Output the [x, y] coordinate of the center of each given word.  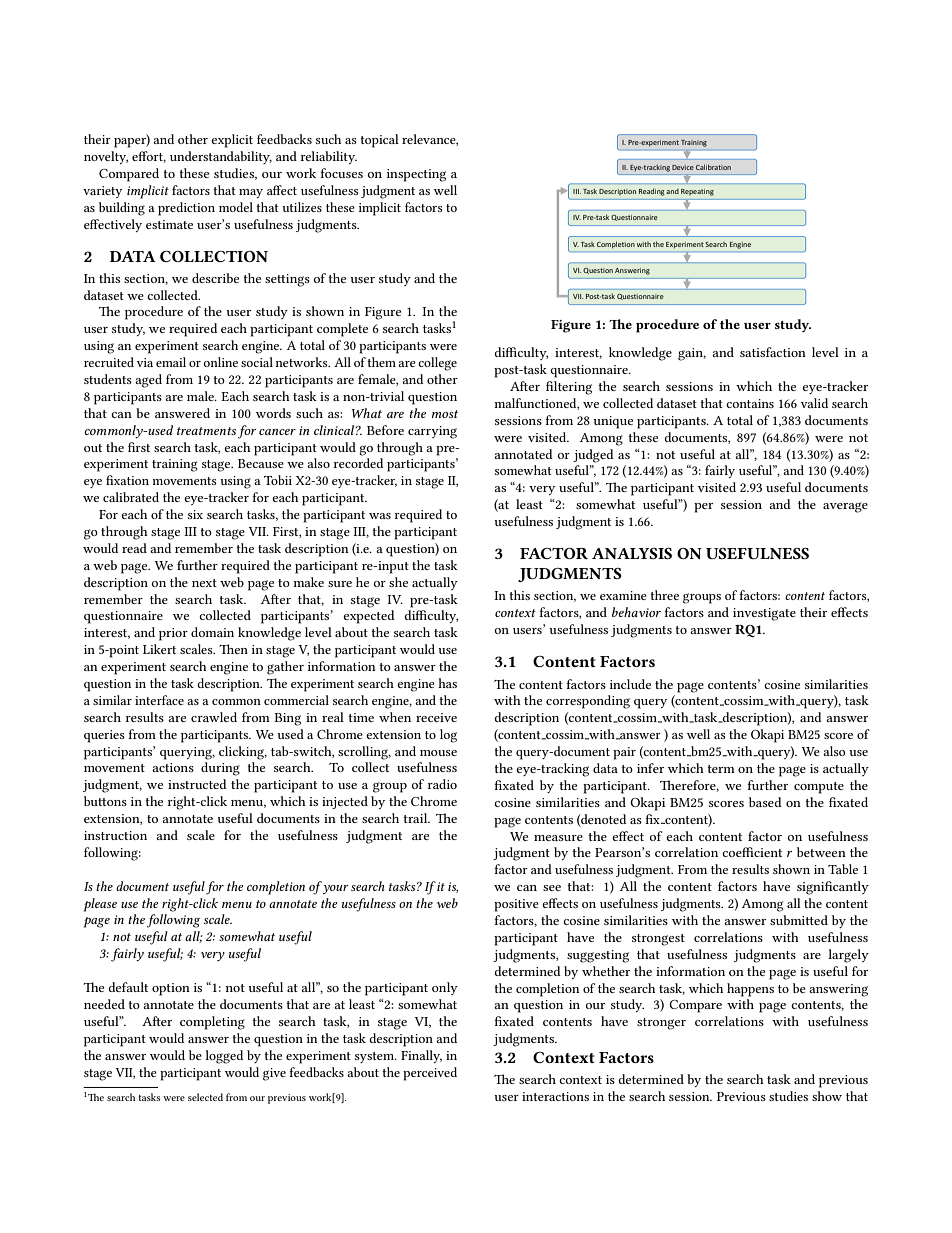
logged [224, 1057]
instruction [115, 835]
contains [750, 403]
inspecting [416, 175]
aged [148, 381]
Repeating [697, 192]
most [445, 414]
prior [173, 634]
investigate [764, 614]
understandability [221, 157]
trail [417, 818]
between [821, 852]
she [398, 582]
